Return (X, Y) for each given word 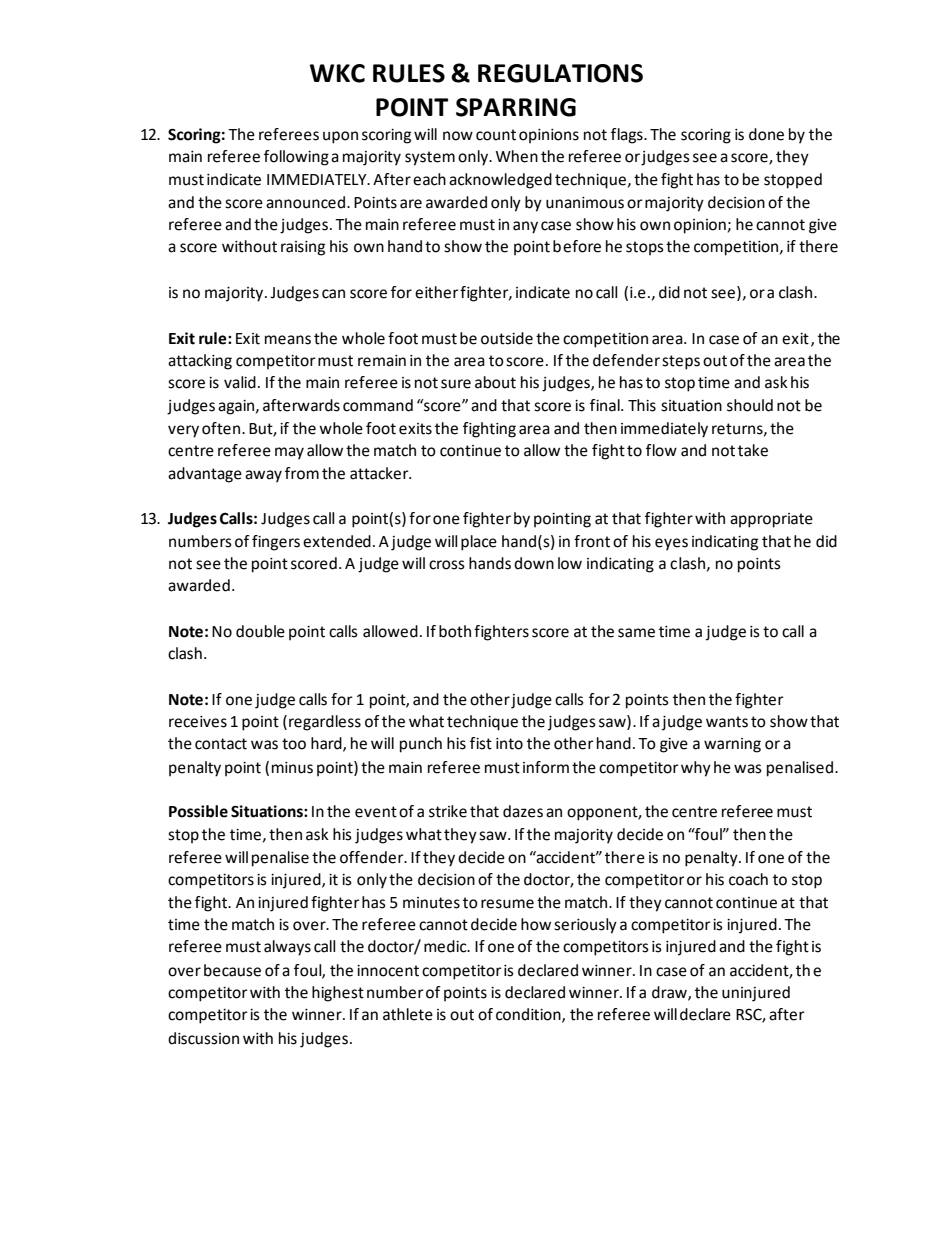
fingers (276, 543)
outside (507, 338)
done (766, 134)
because (232, 970)
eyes (671, 544)
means (288, 340)
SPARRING (516, 107)
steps (681, 362)
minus (292, 768)
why (696, 769)
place (479, 543)
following (296, 158)
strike (448, 811)
